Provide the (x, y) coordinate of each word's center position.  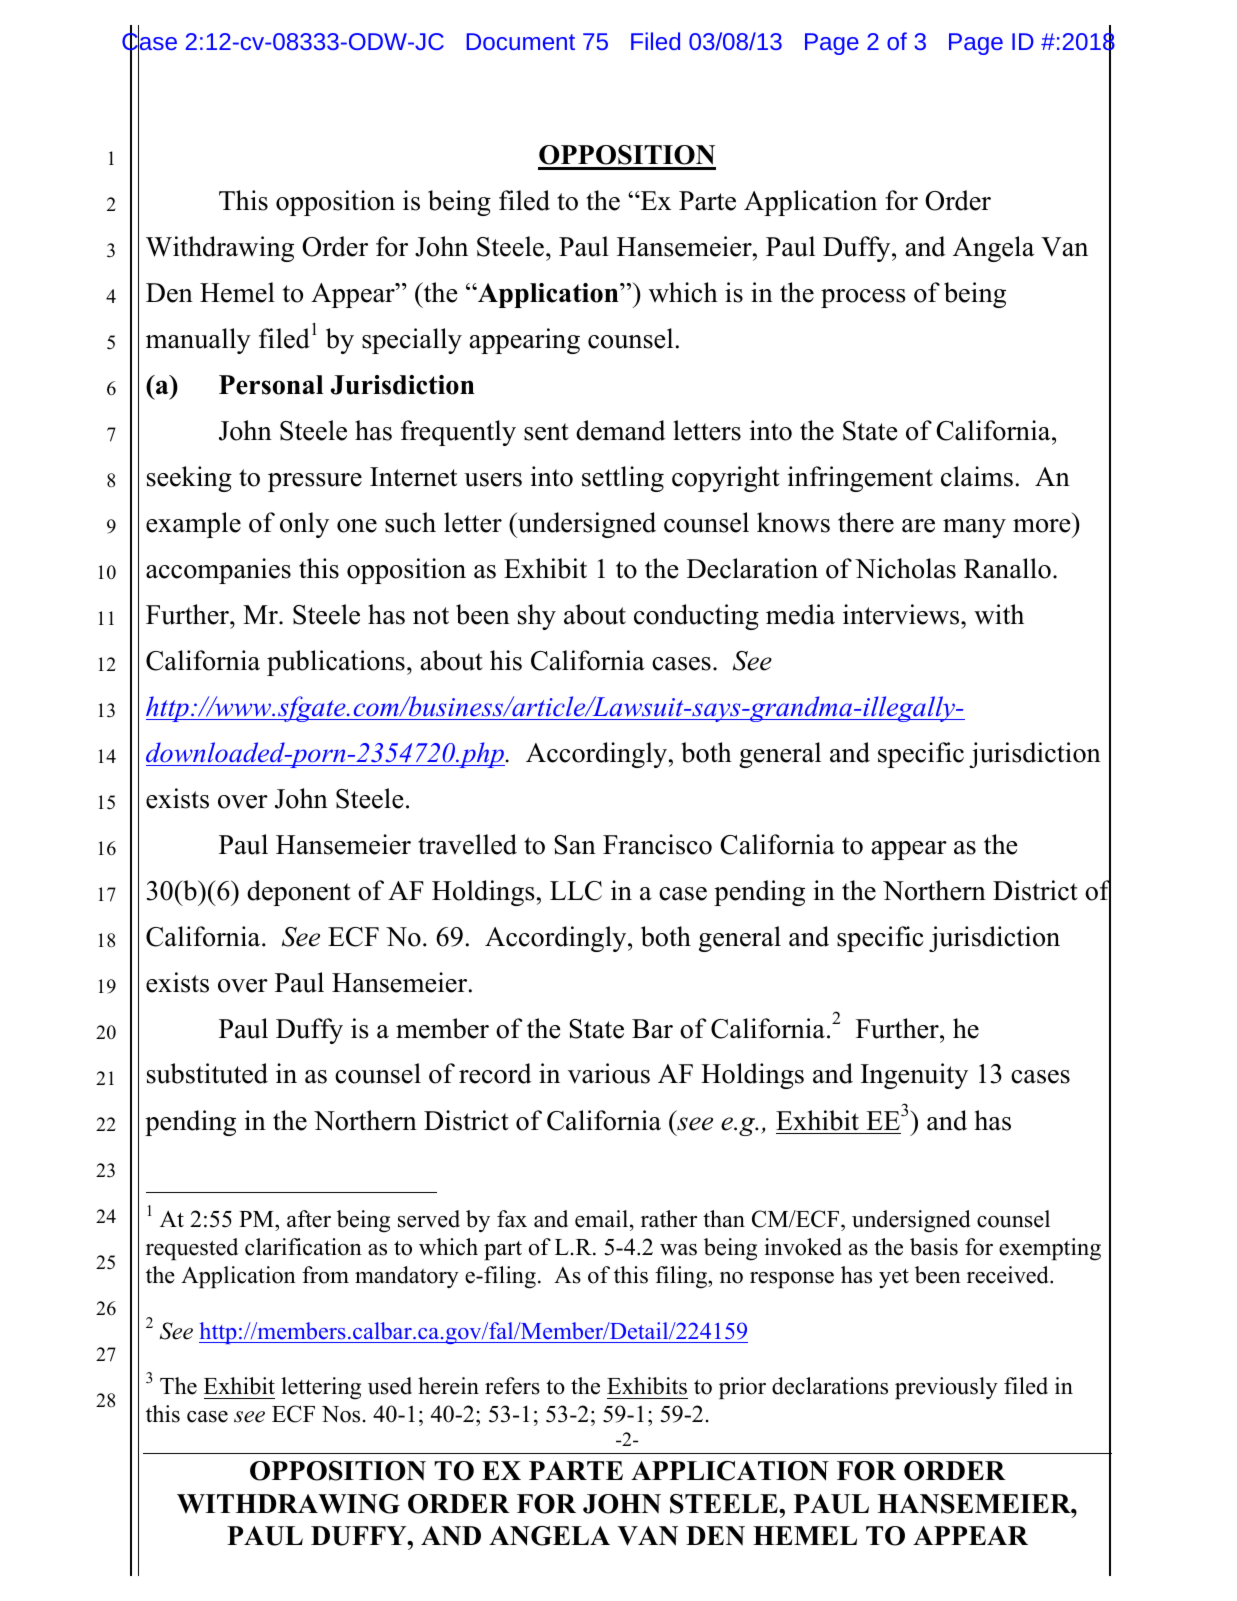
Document (521, 41)
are (918, 526)
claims (977, 476)
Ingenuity (914, 1076)
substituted (207, 1073)
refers (512, 1386)
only (304, 525)
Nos (341, 1414)
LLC (576, 891)
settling (623, 479)
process (863, 298)
